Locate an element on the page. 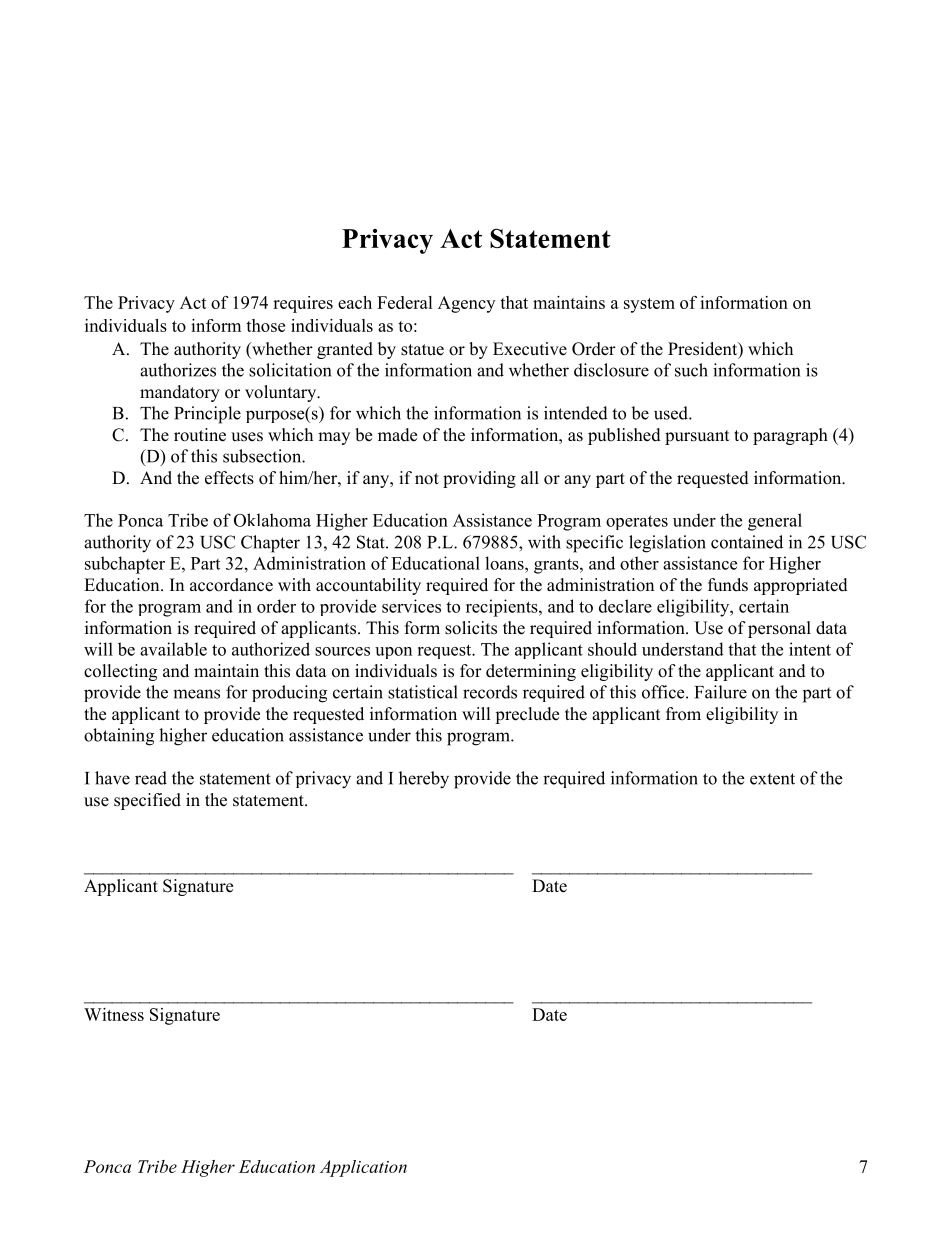 The width and height of the image is (952, 1233). Witness is located at coordinates (114, 1014).
